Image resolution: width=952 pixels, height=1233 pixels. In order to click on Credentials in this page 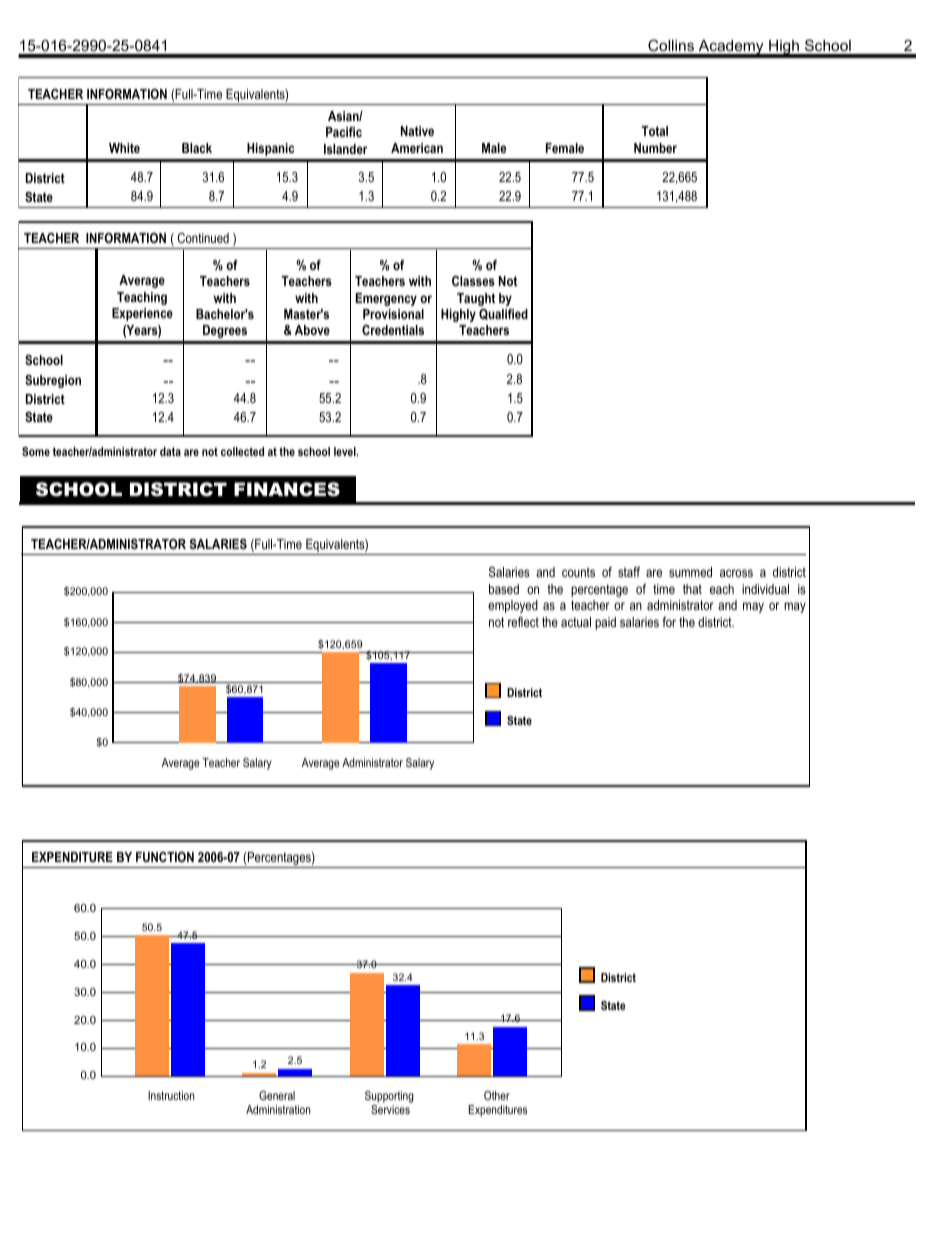, I will do `click(393, 330)`.
